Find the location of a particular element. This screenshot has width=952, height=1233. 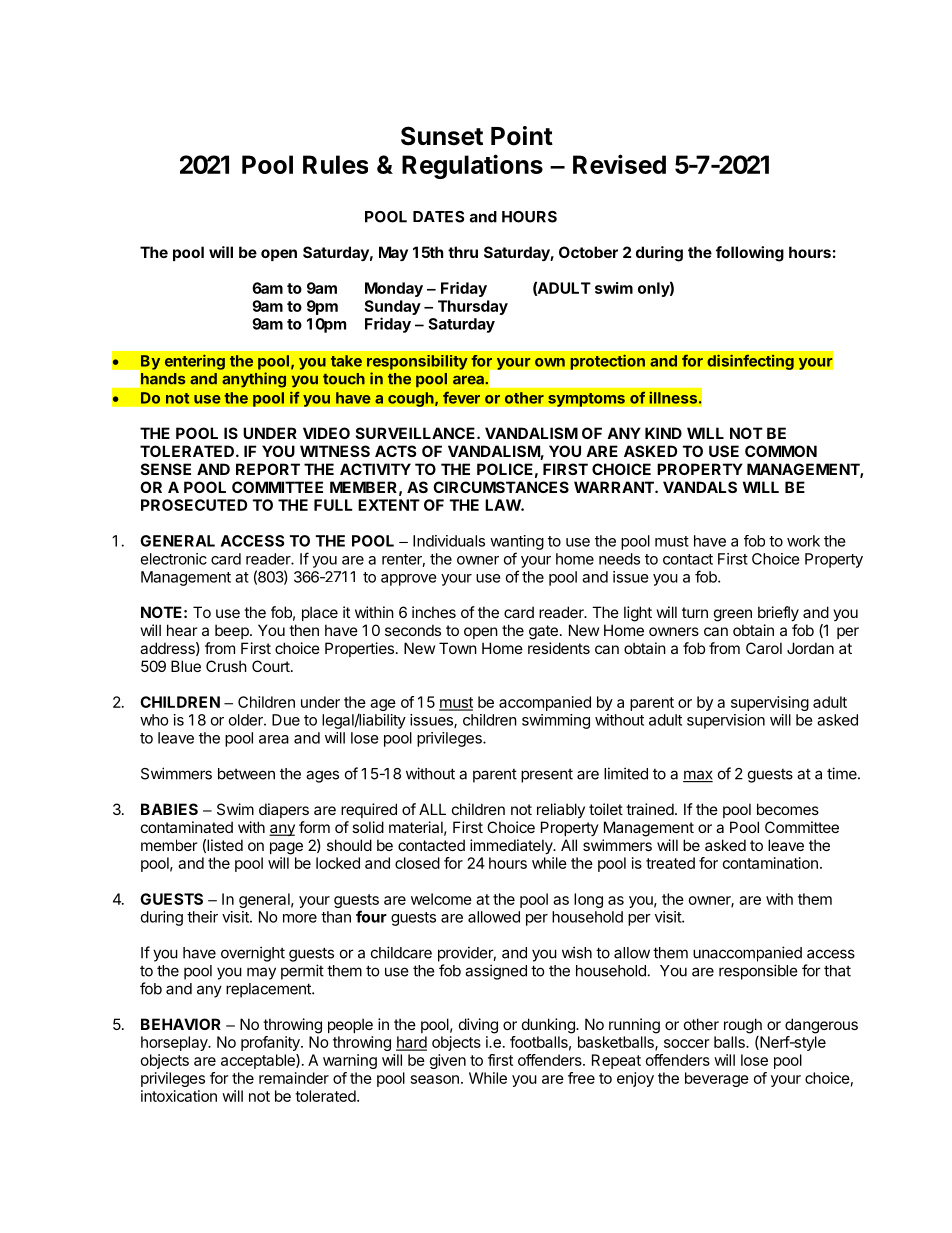

disinfecting is located at coordinates (750, 362).
